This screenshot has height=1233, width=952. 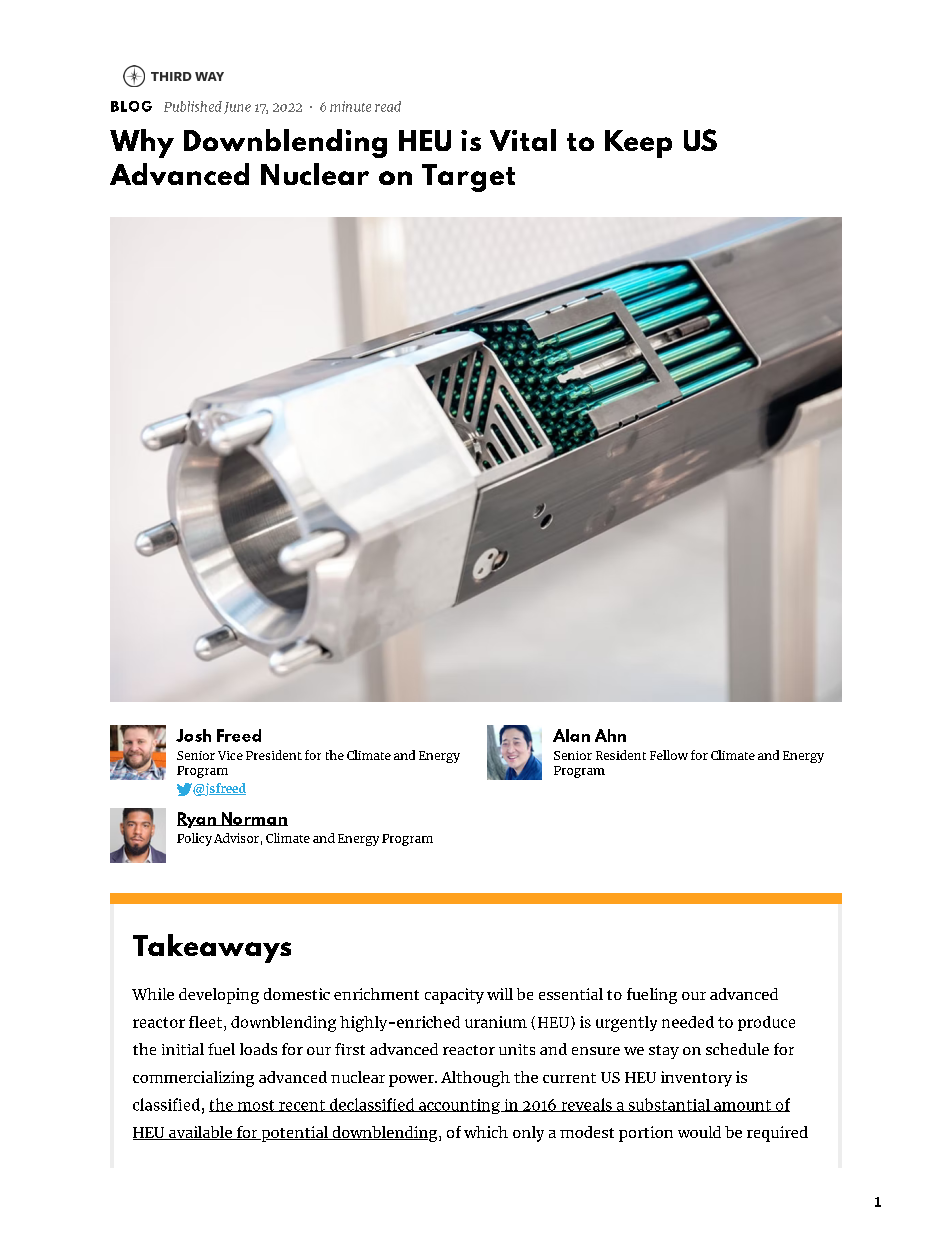 I want to click on Why, so click(x=142, y=143).
